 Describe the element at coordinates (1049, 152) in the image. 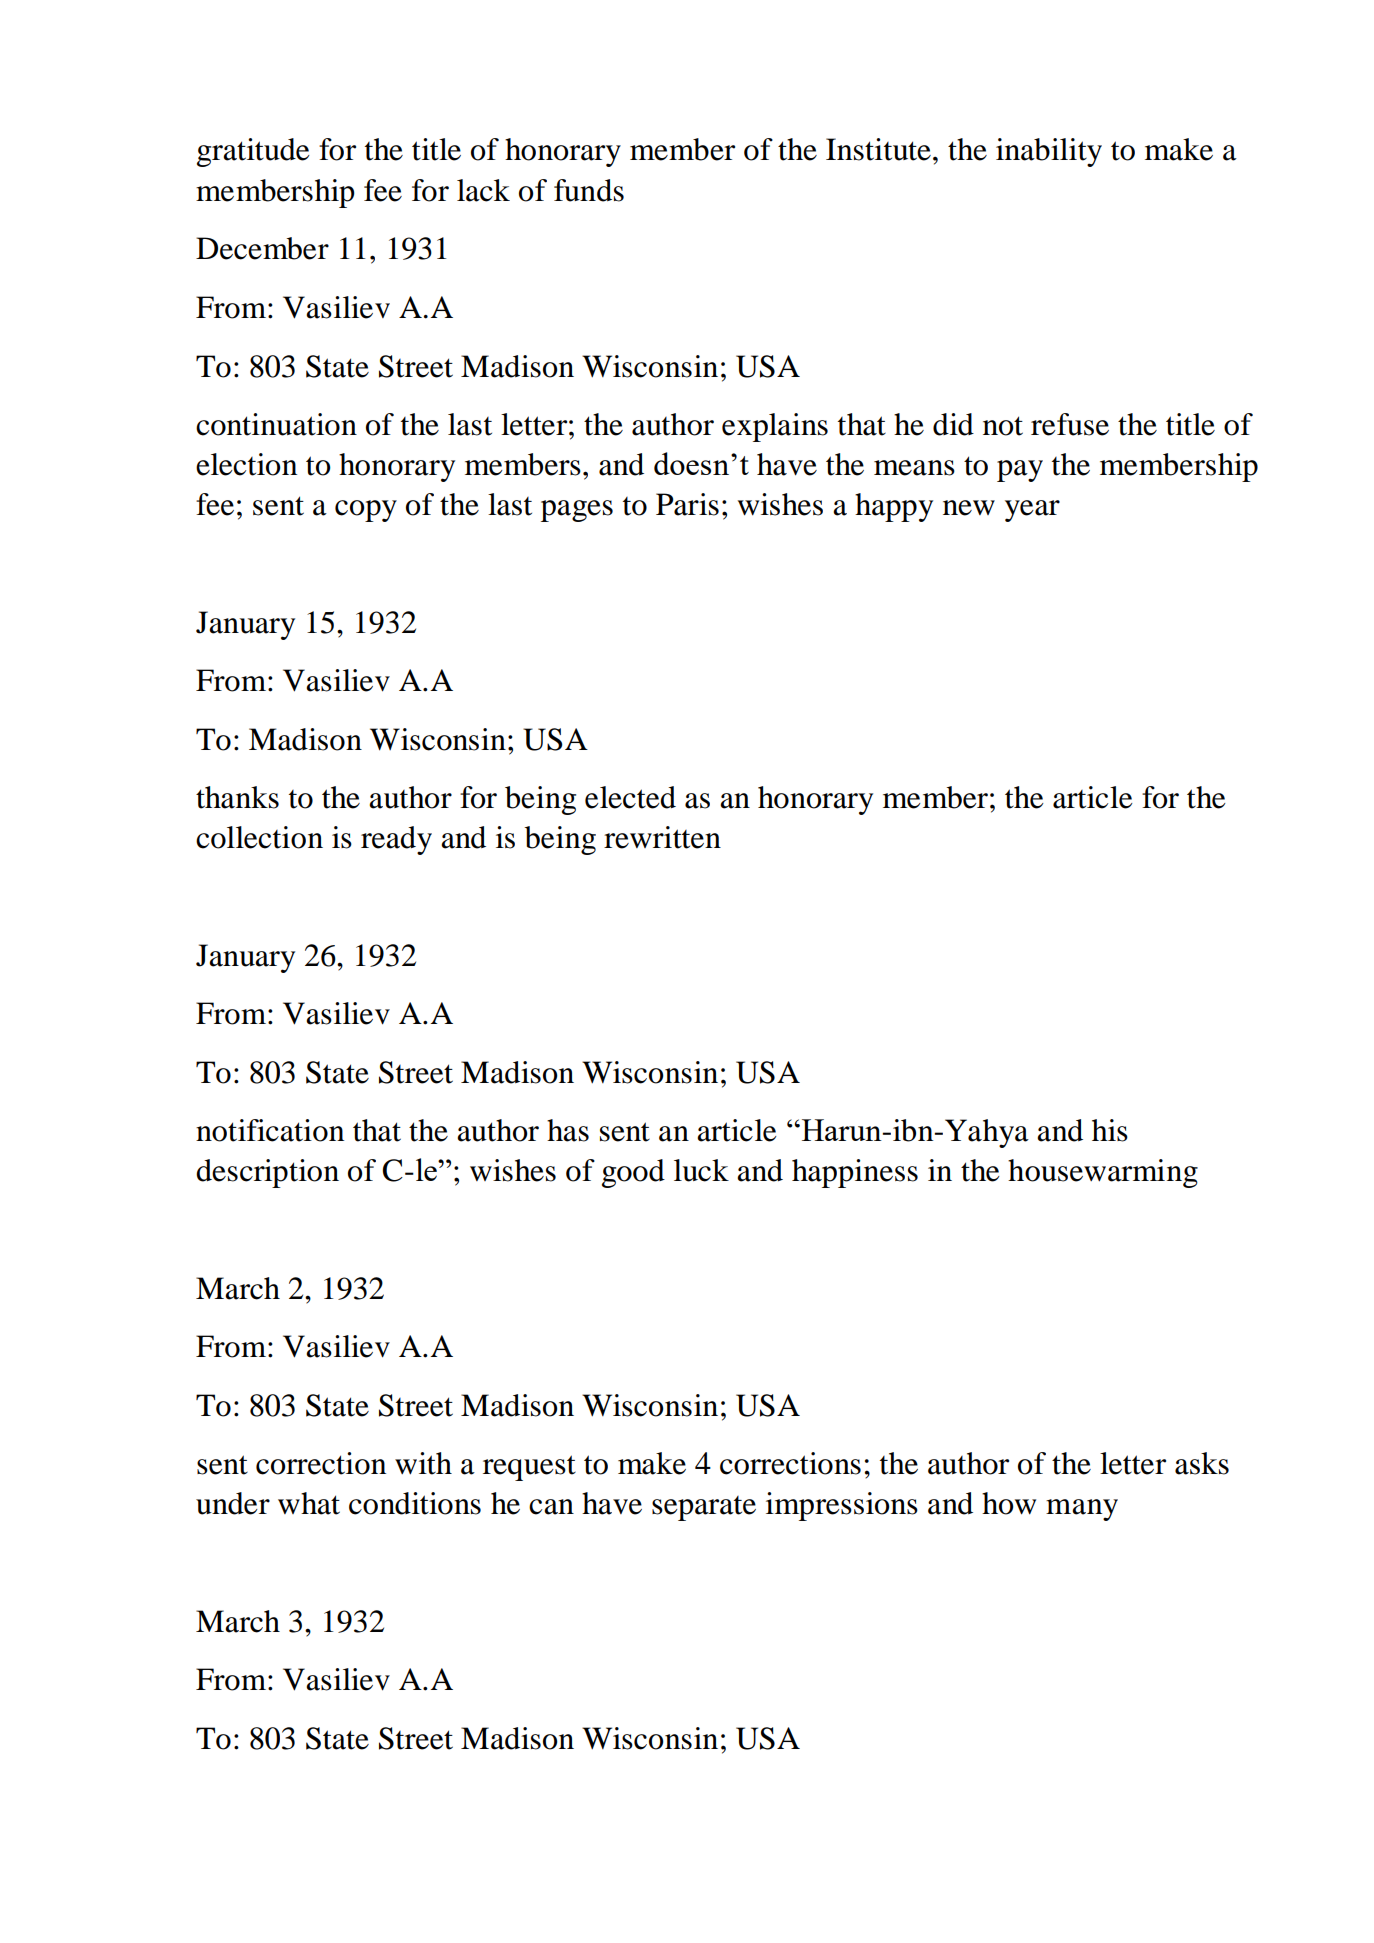

I see `inability` at that location.
